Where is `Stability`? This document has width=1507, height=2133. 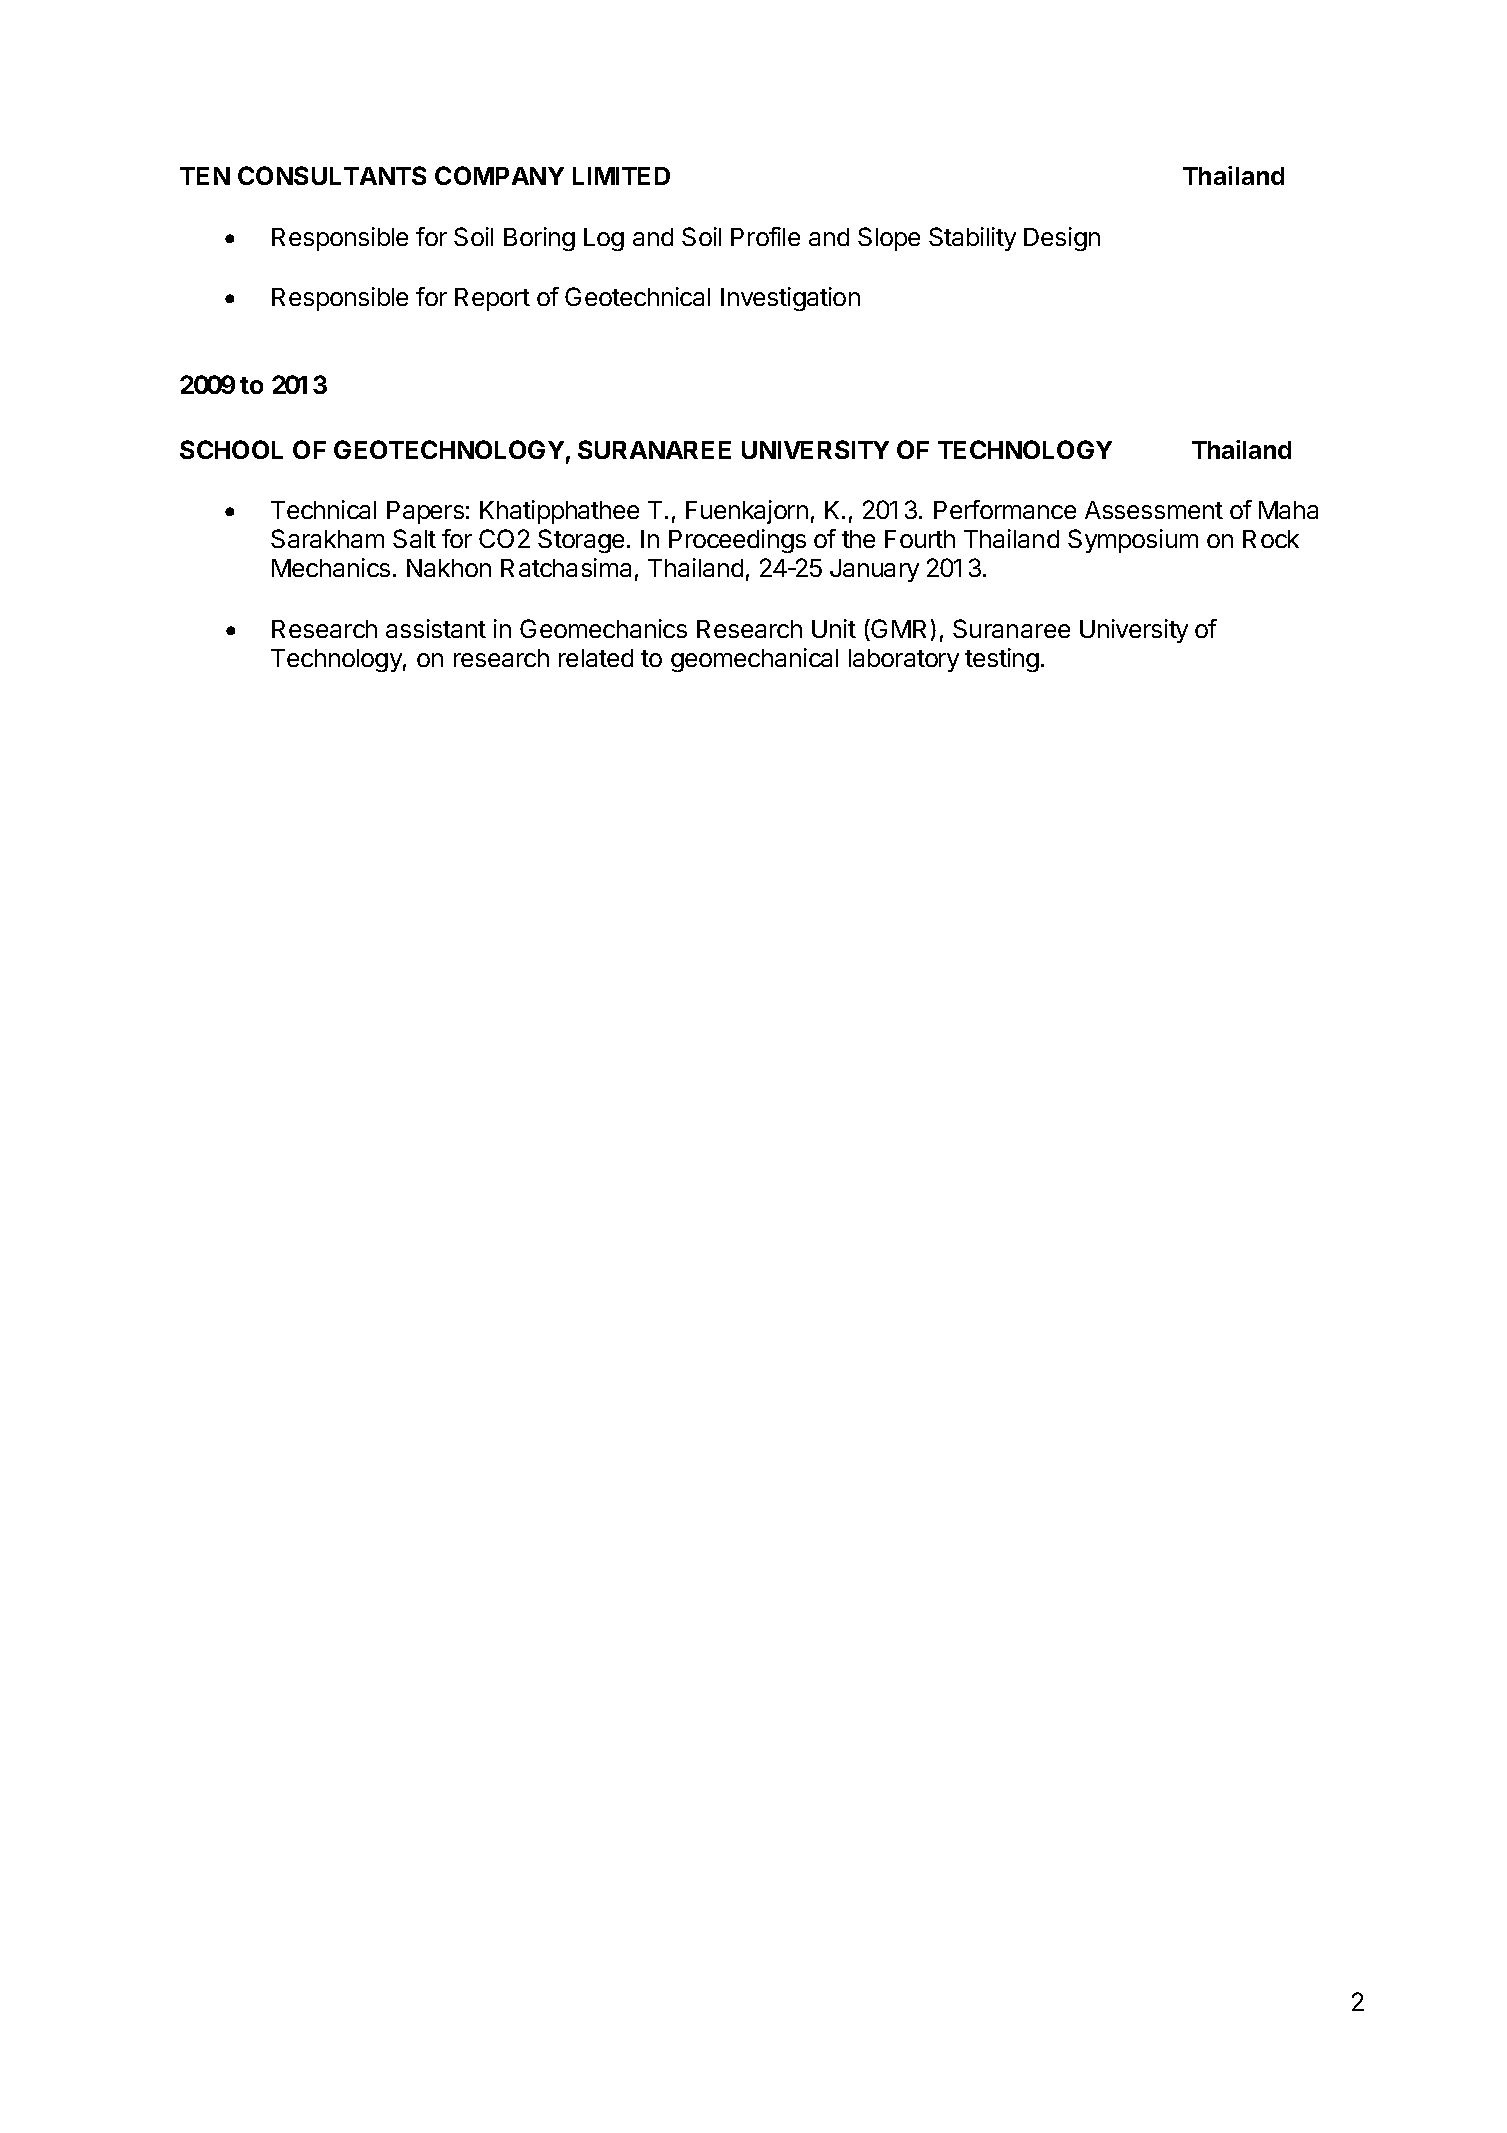 Stability is located at coordinates (972, 239).
